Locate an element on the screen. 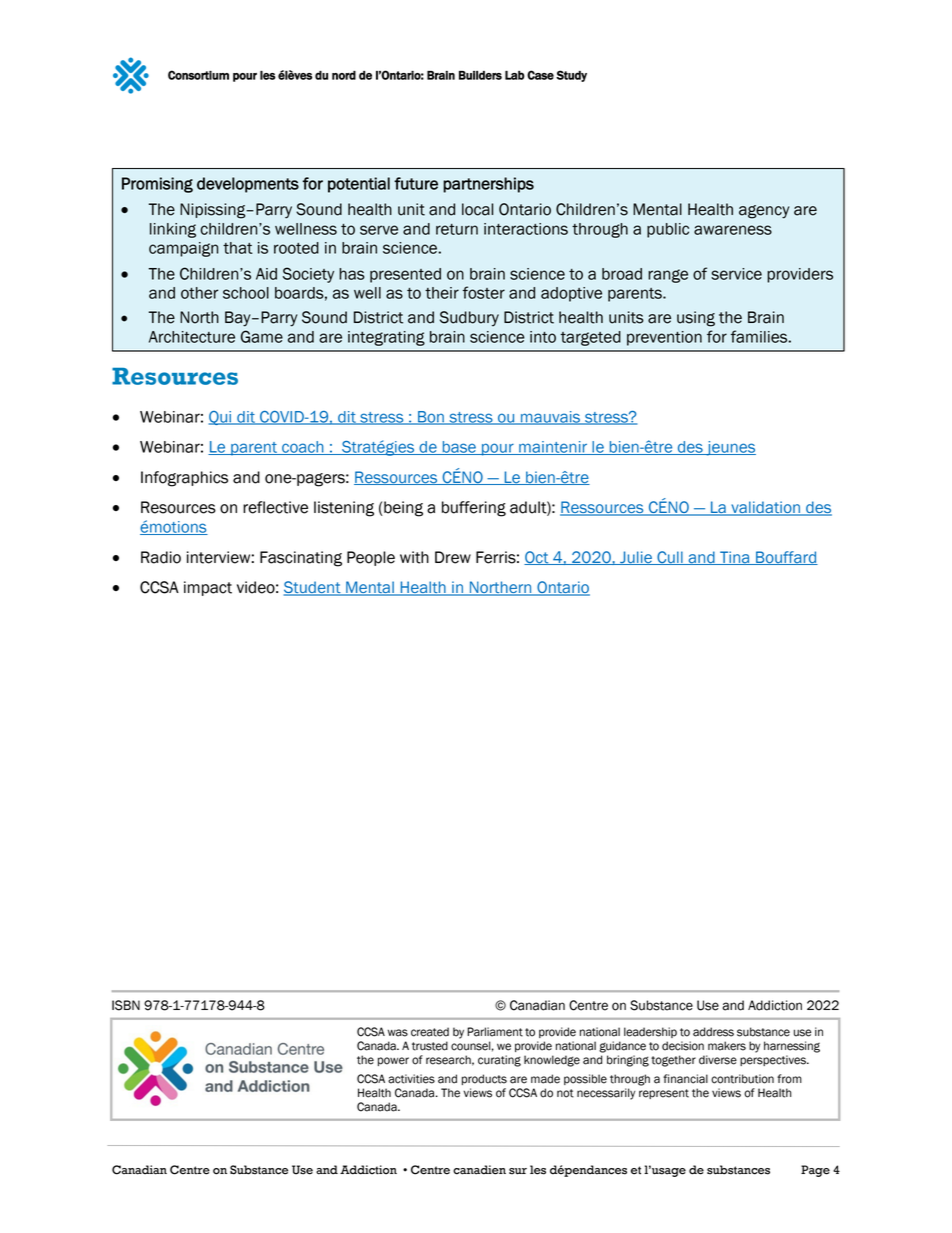 The width and height of the screenshot is (952, 1233). validation is located at coordinates (766, 508).
